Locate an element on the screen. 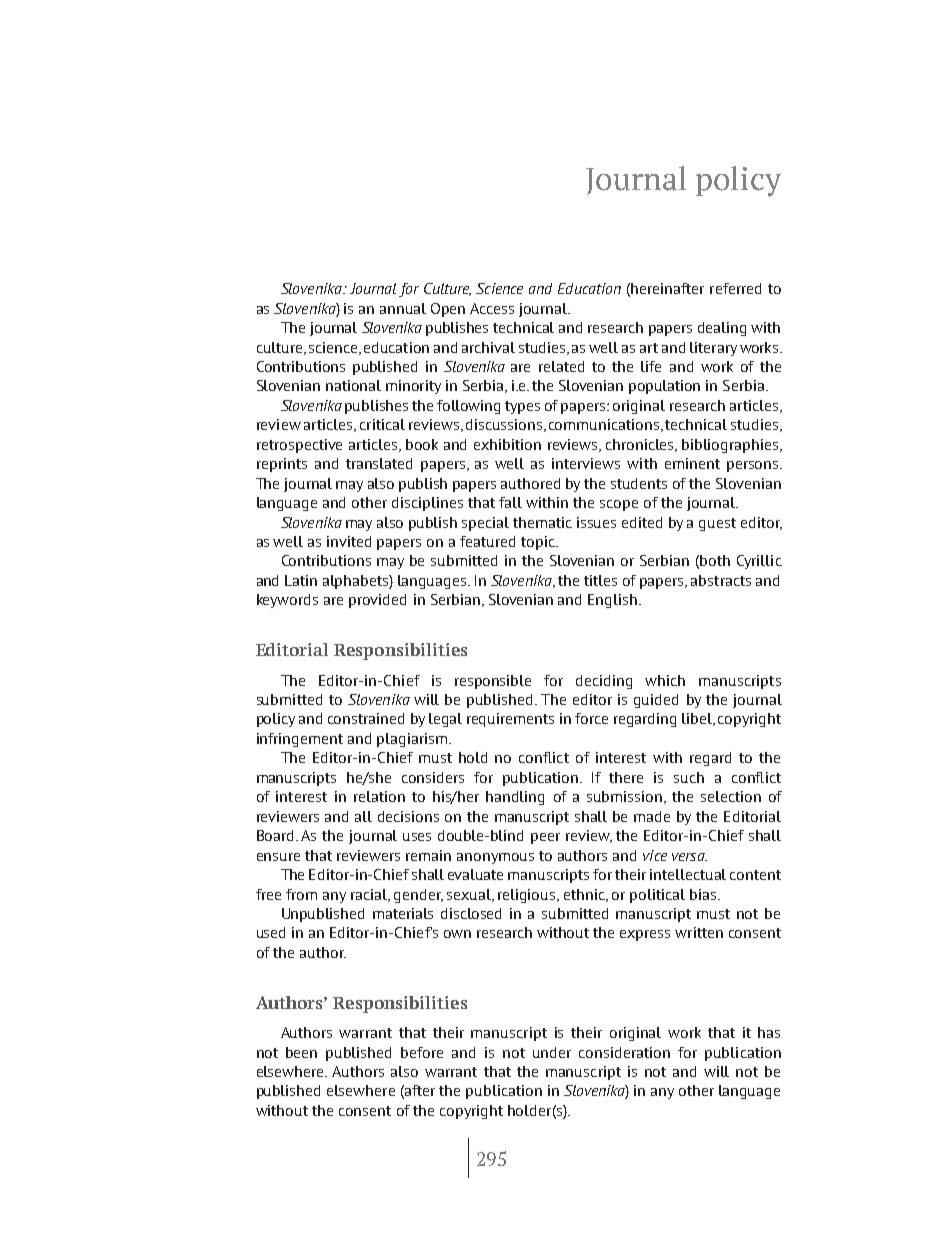 The width and height of the screenshot is (952, 1233). reprints is located at coordinates (282, 465).
